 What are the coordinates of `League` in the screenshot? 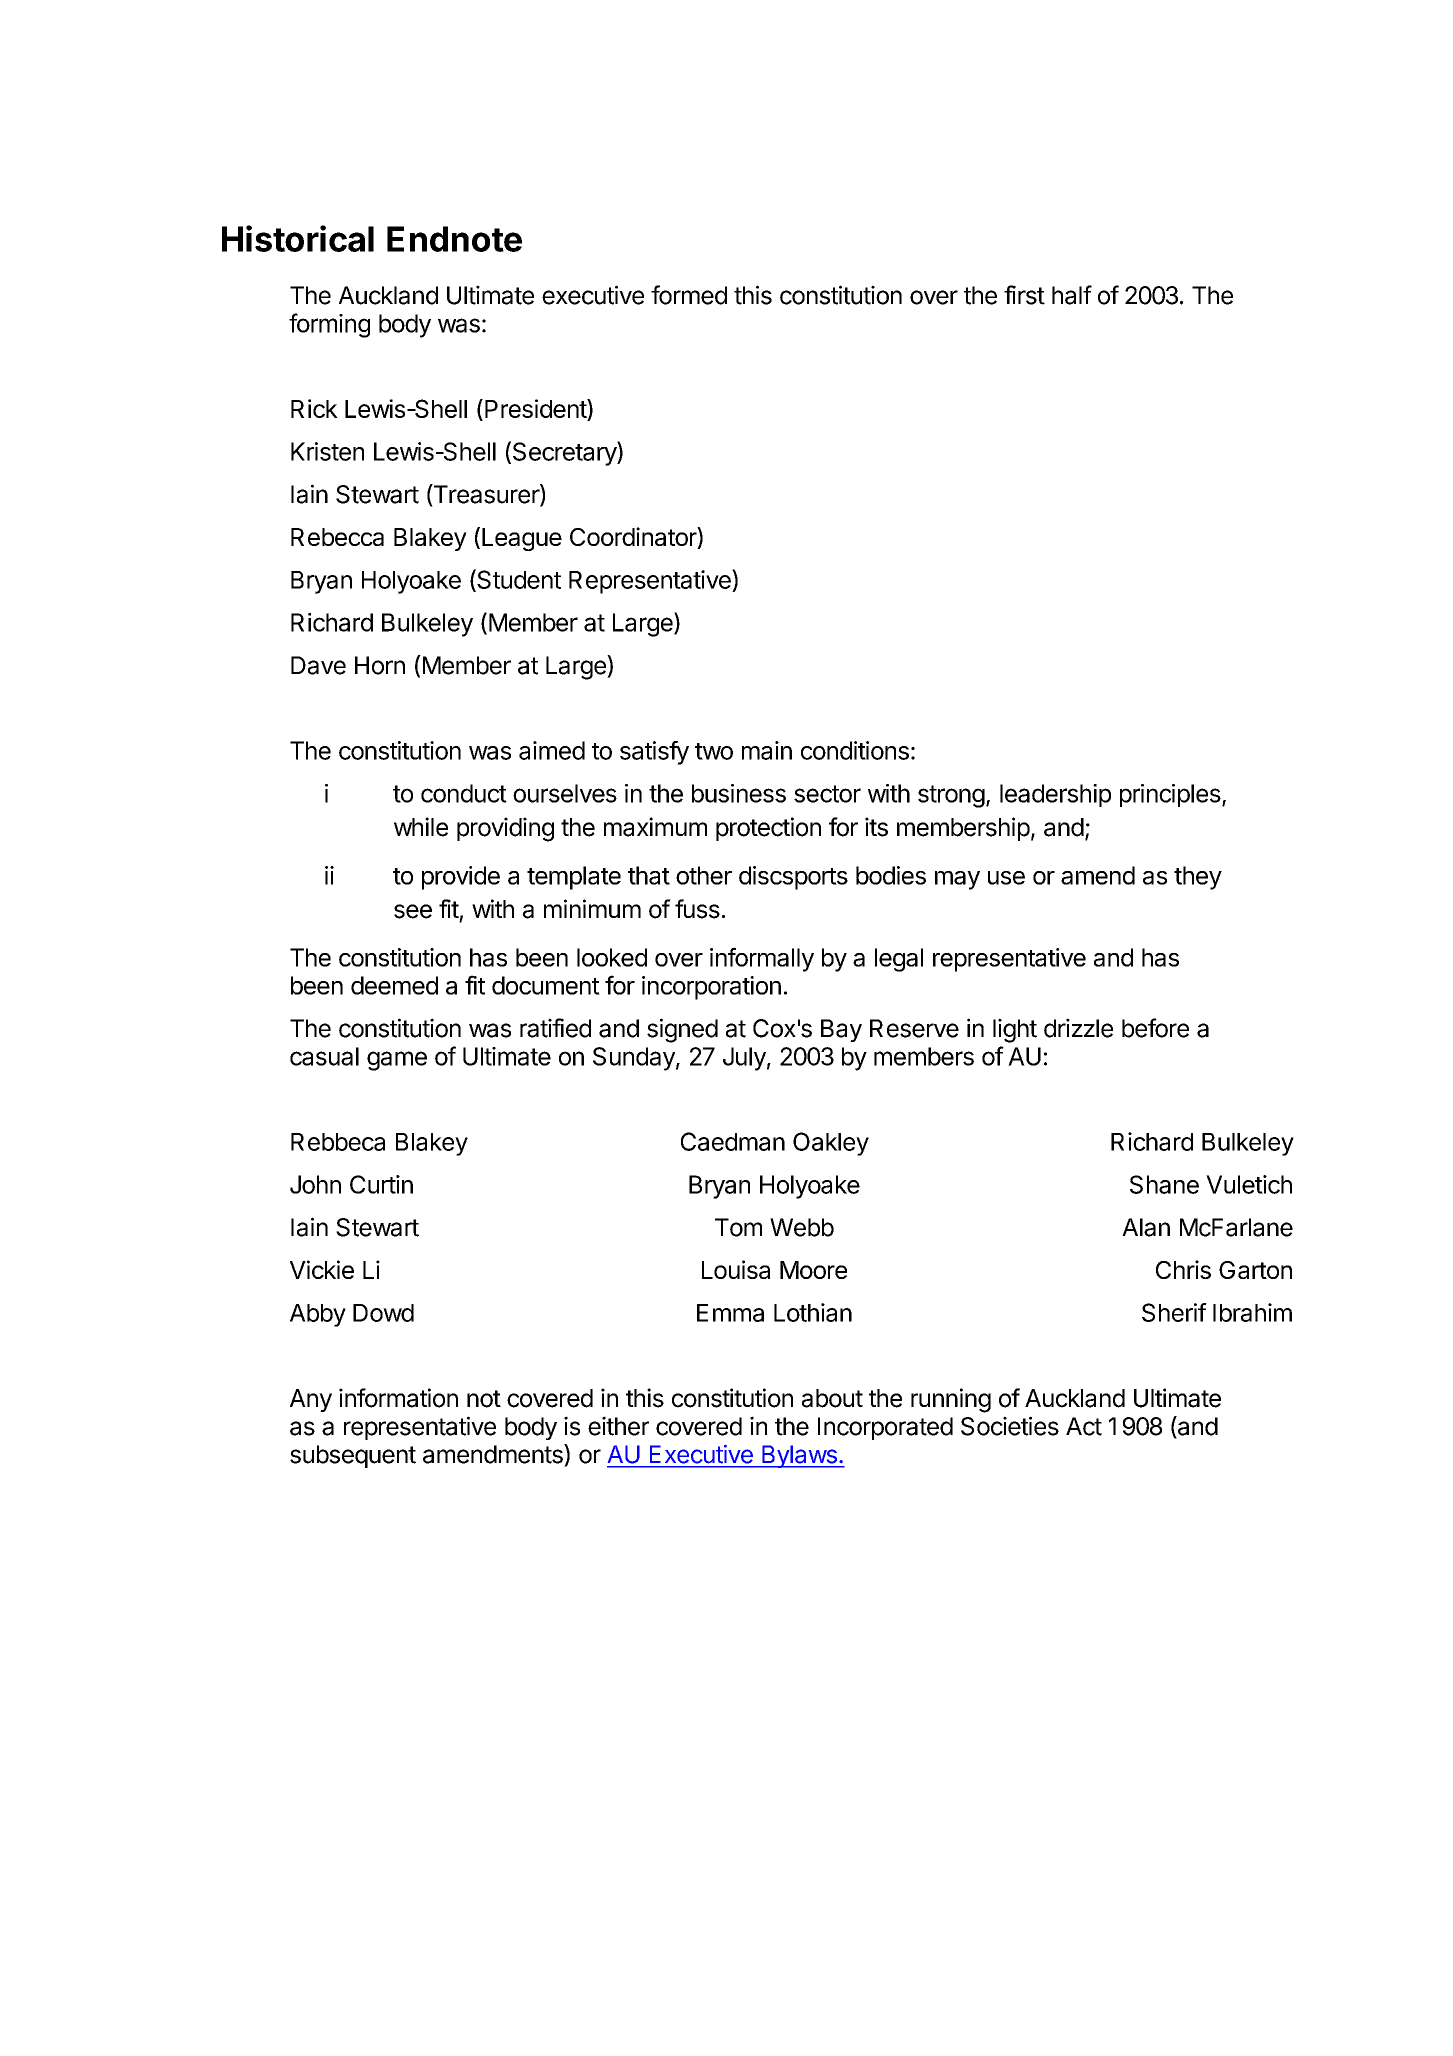 It's located at (522, 539).
